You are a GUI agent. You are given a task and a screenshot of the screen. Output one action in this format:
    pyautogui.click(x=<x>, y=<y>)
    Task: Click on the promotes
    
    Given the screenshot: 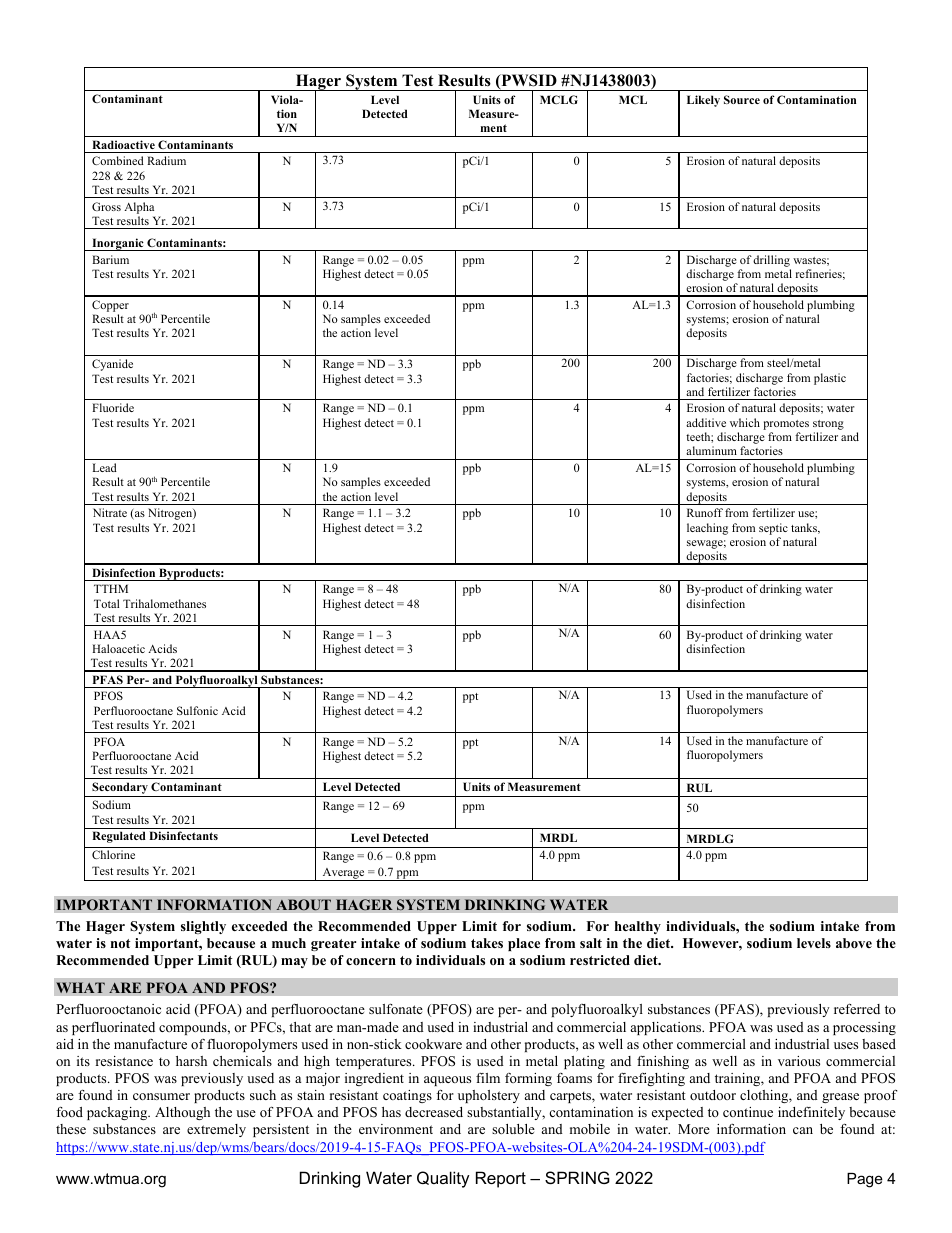 What is the action you would take?
    pyautogui.click(x=786, y=425)
